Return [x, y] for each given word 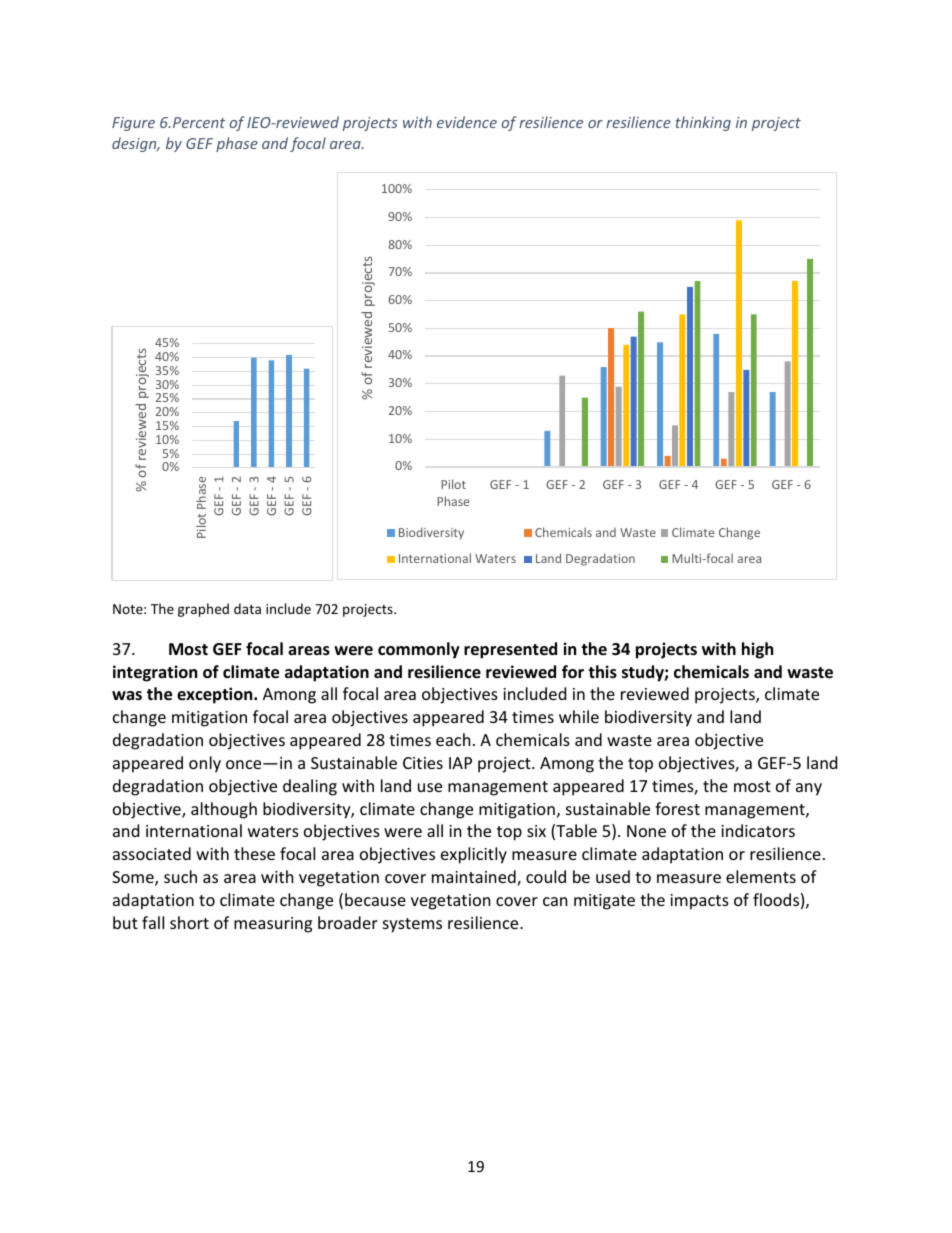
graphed [203, 610]
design [135, 144]
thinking [703, 123]
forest [677, 808]
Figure [133, 124]
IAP [460, 763]
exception [216, 695]
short [189, 922]
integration [155, 673]
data [247, 608]
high [757, 650]
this [602, 672]
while [579, 716]
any [809, 789]
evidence [467, 122]
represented [510, 650]
